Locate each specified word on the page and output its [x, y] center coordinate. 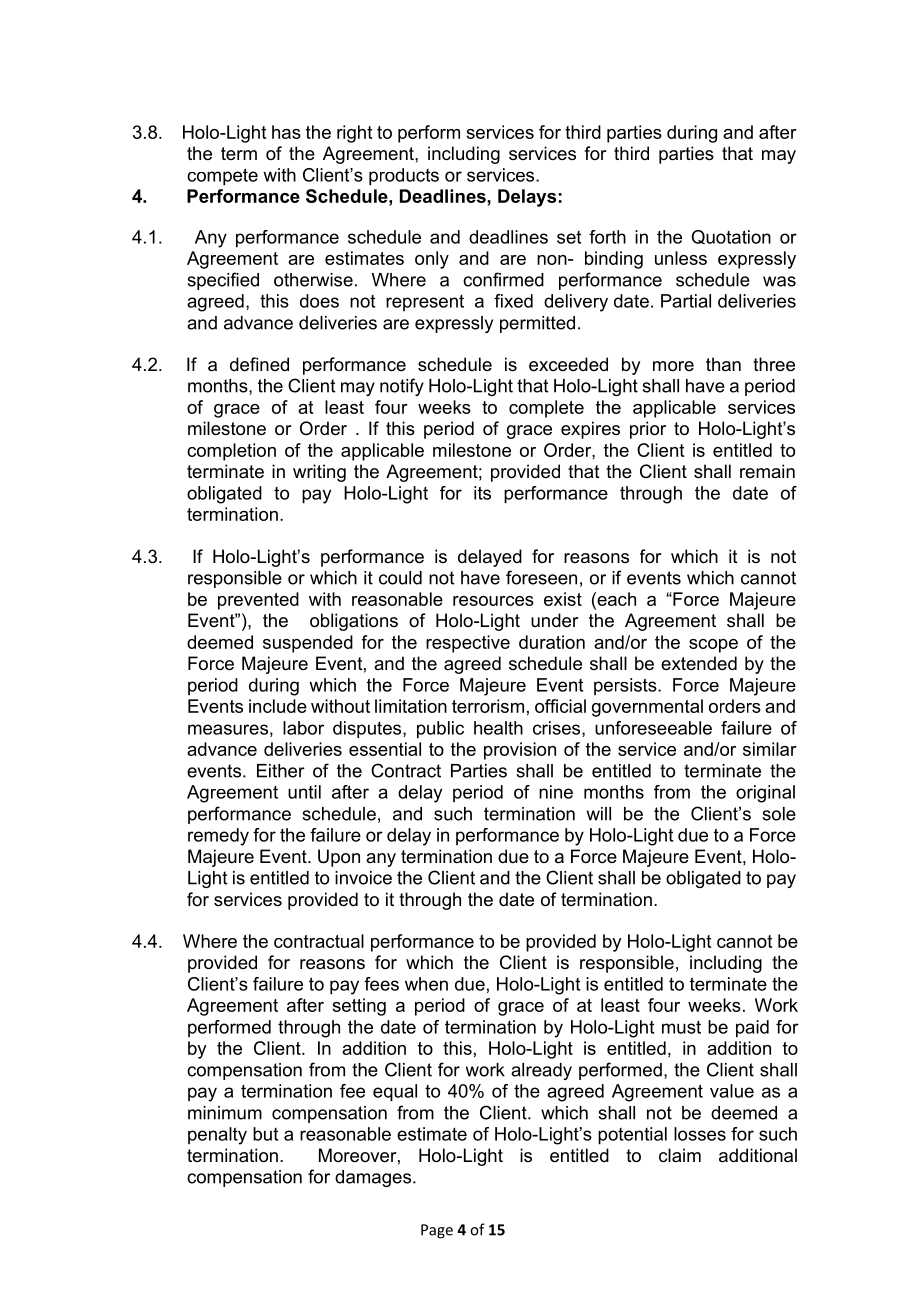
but [265, 1134]
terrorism [488, 706]
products [404, 177]
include [278, 706]
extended [699, 663]
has [286, 132]
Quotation [731, 237]
